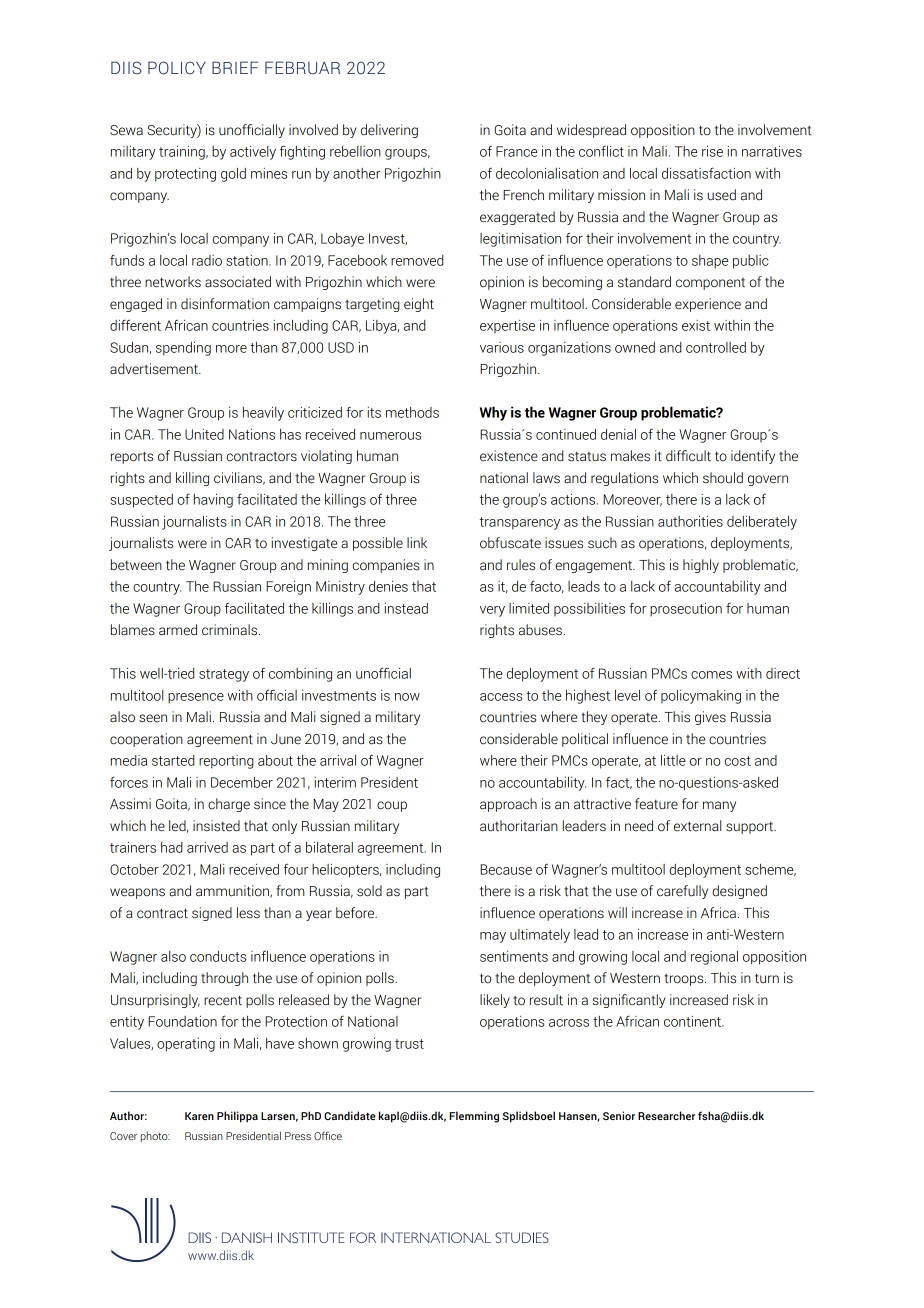 This image has width=924, height=1308. I want to click on rise, so click(712, 151).
